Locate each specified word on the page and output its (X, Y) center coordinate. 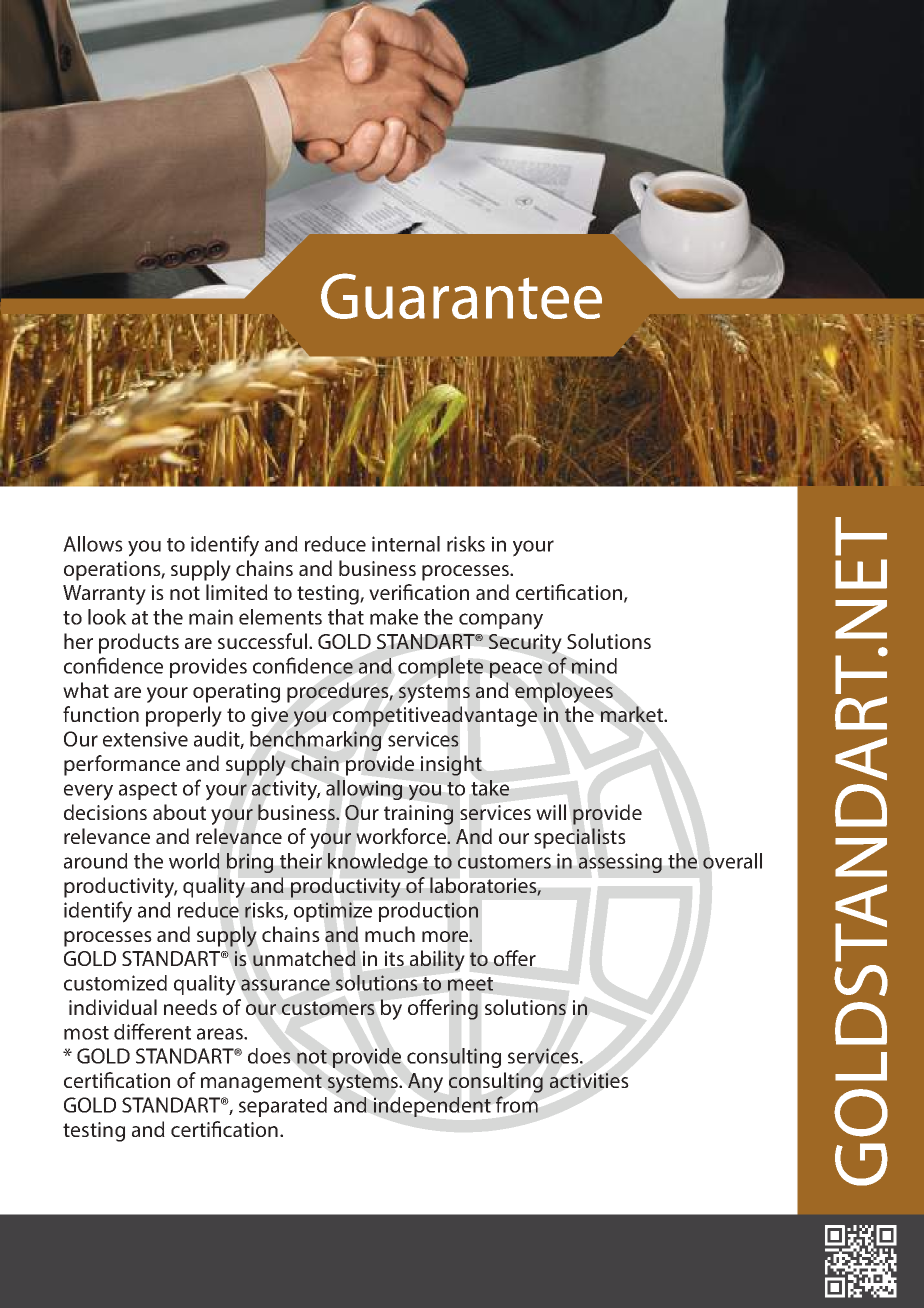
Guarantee (461, 296)
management (261, 1083)
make (394, 617)
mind (594, 666)
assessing (620, 863)
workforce (402, 836)
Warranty (104, 595)
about (179, 812)
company (501, 621)
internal (406, 544)
